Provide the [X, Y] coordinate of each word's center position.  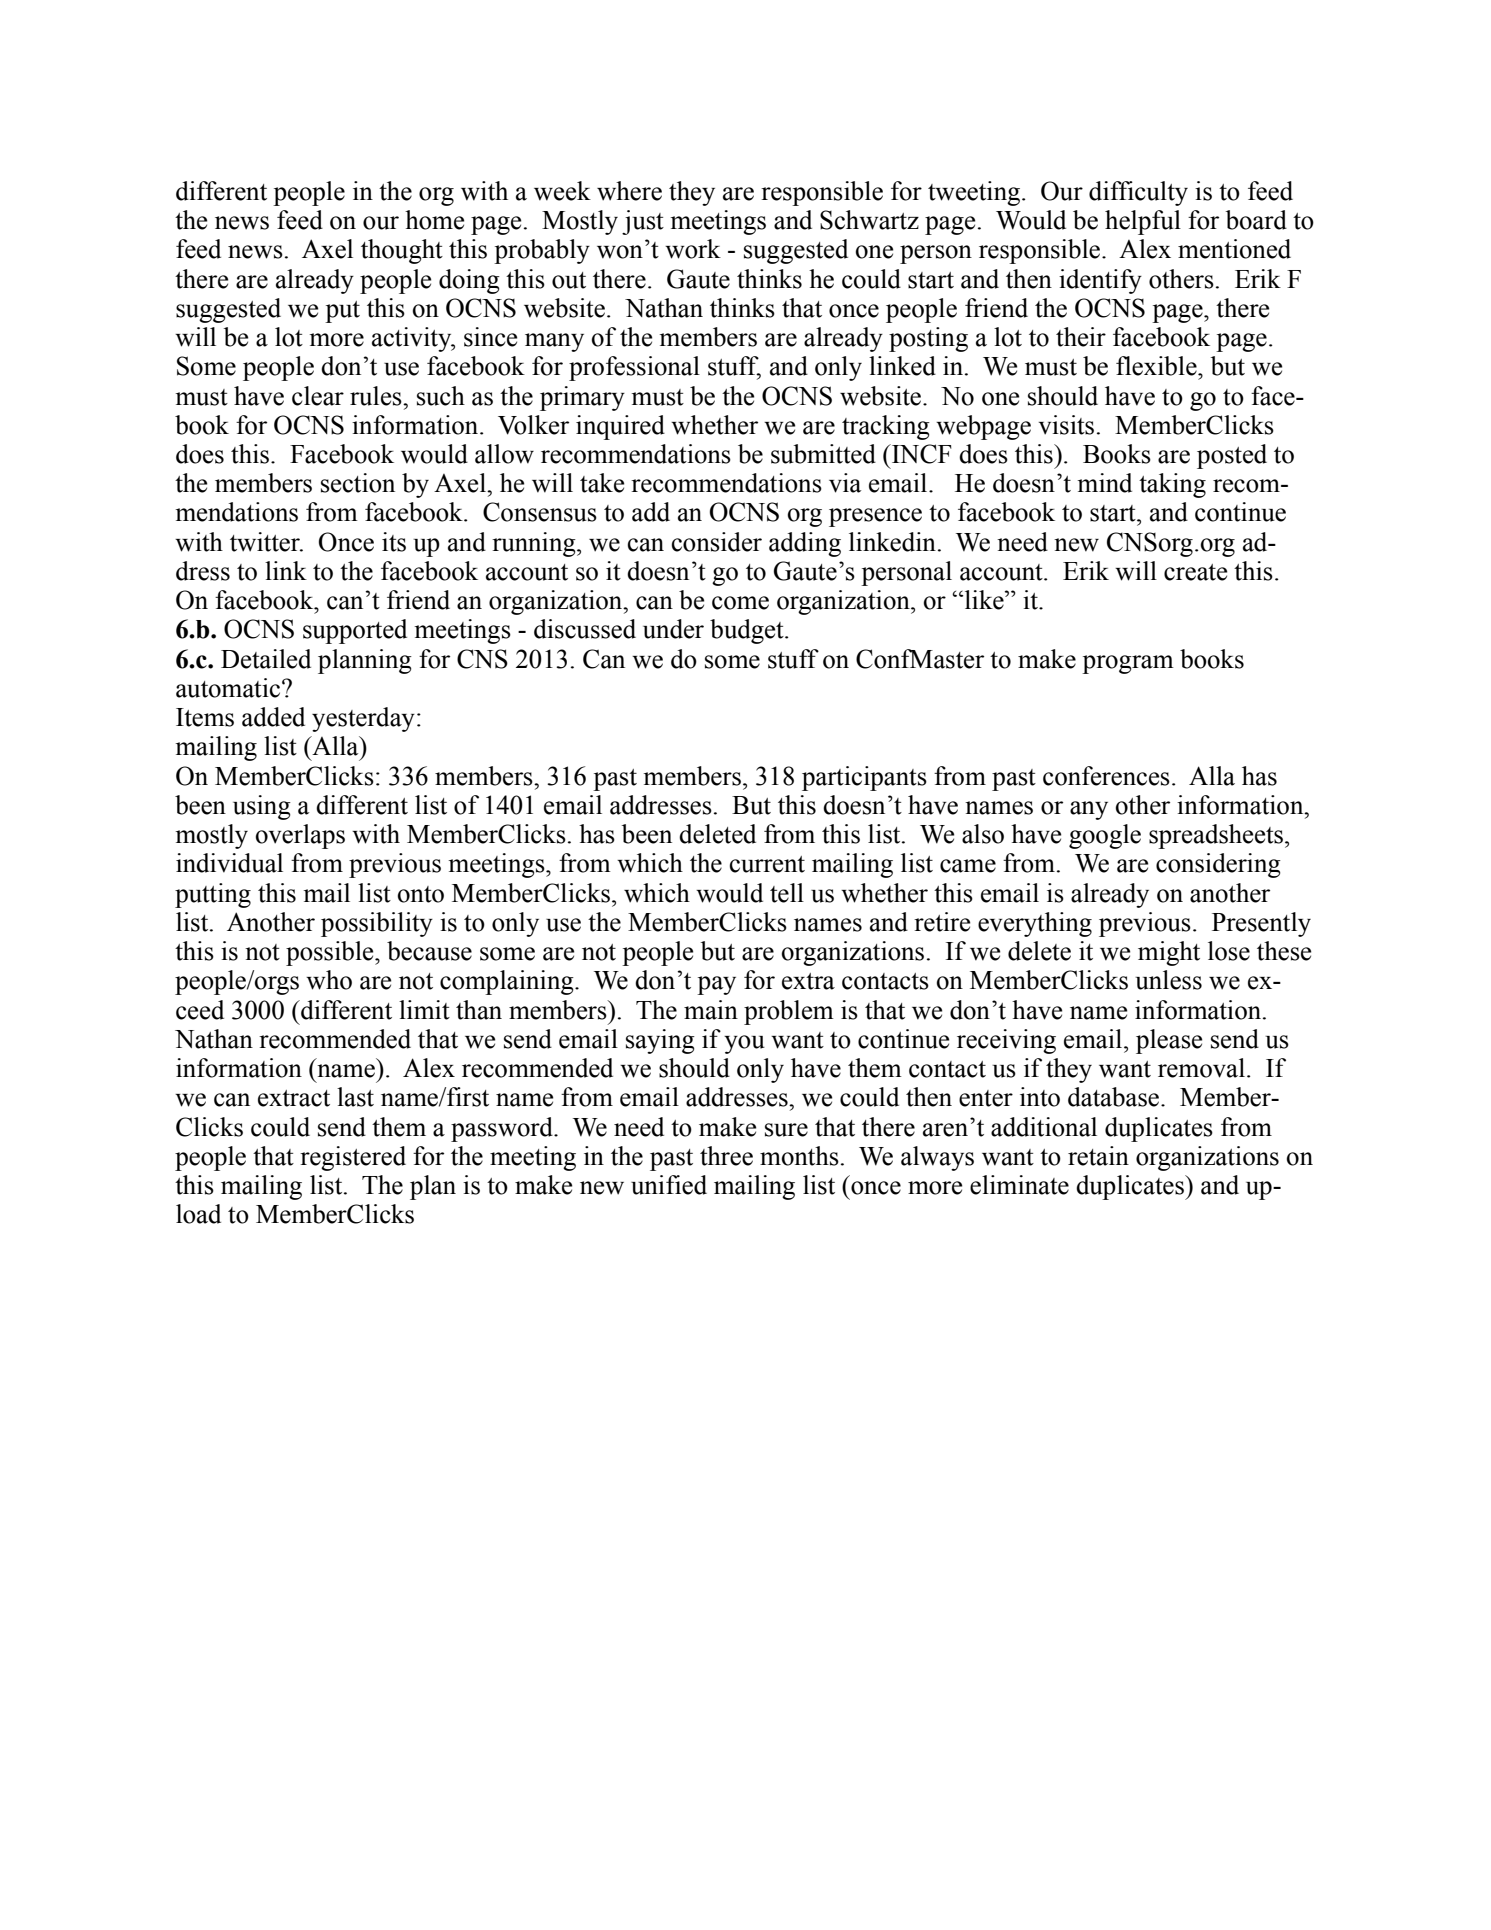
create [1195, 572]
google [1105, 836]
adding [805, 544]
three [726, 1156]
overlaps [300, 836]
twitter [266, 542]
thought [402, 251]
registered [353, 1158]
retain [1098, 1156]
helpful [1143, 222]
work [693, 249]
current [767, 864]
